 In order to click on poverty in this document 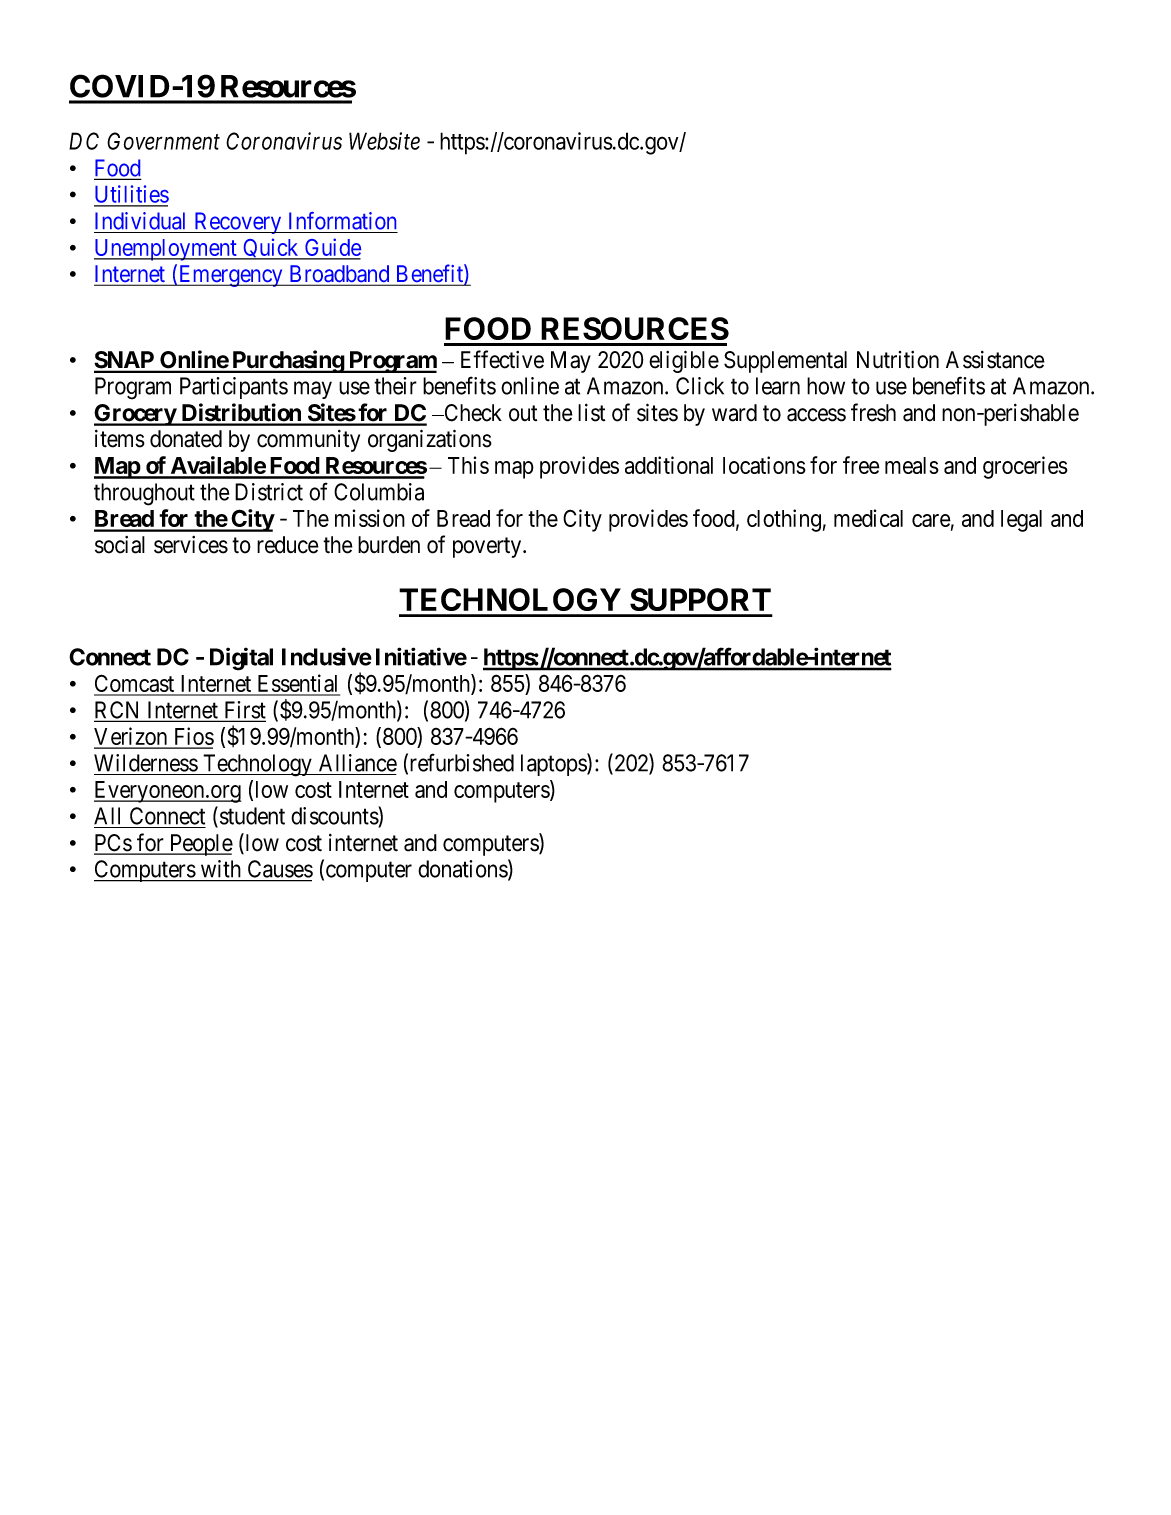, I will do `click(488, 547)`.
